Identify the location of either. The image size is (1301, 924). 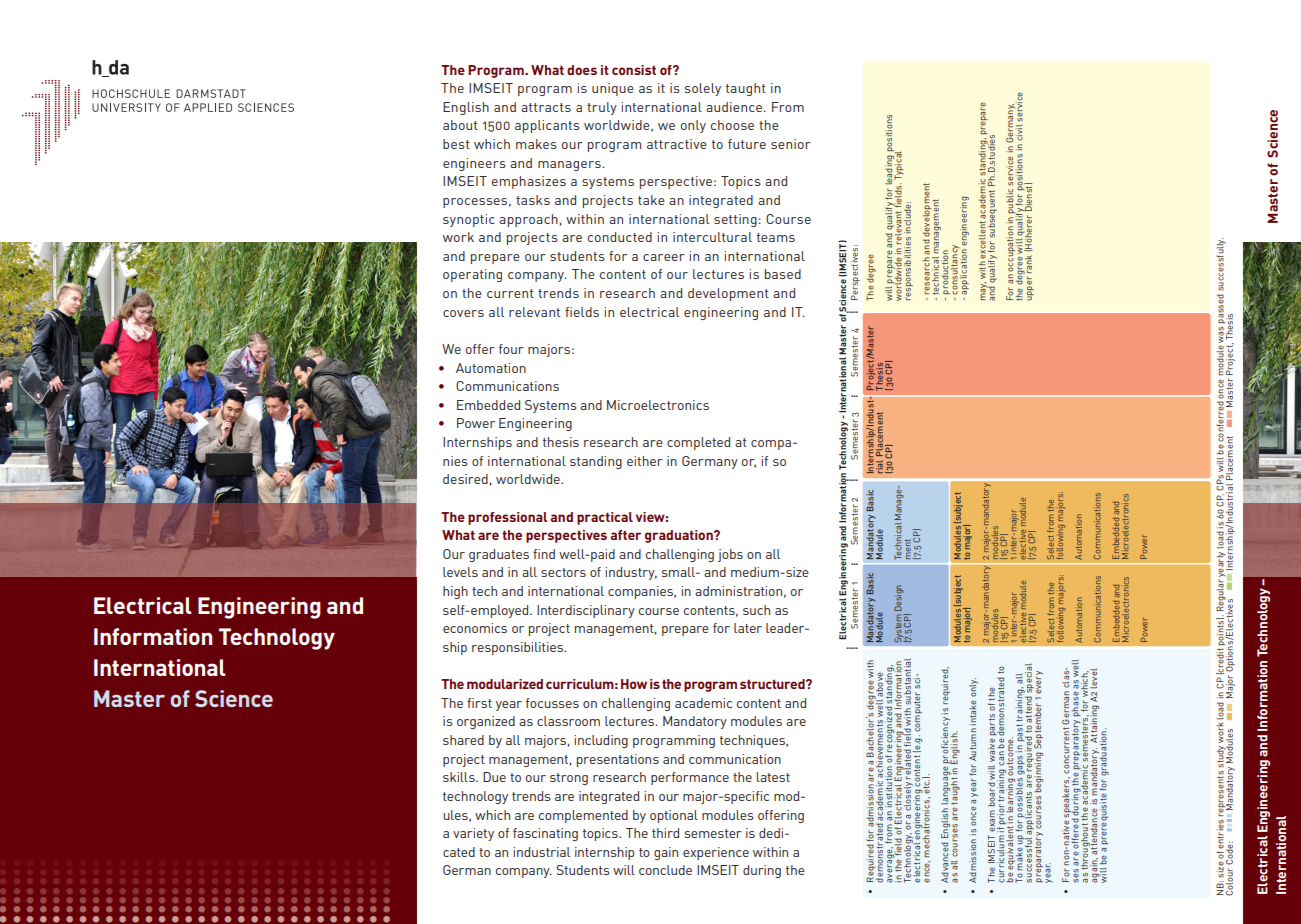
(645, 461).
